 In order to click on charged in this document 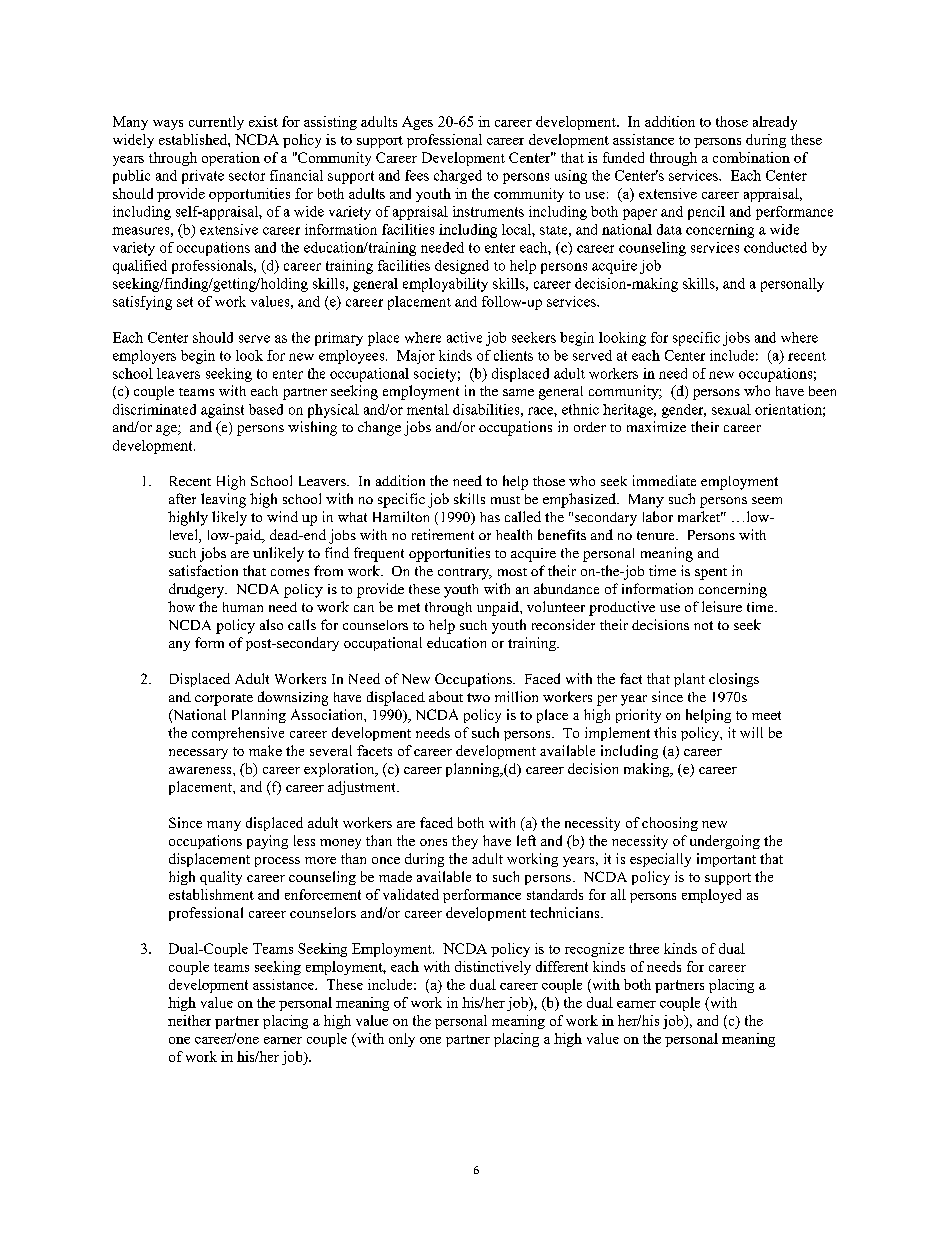, I will do `click(458, 177)`.
